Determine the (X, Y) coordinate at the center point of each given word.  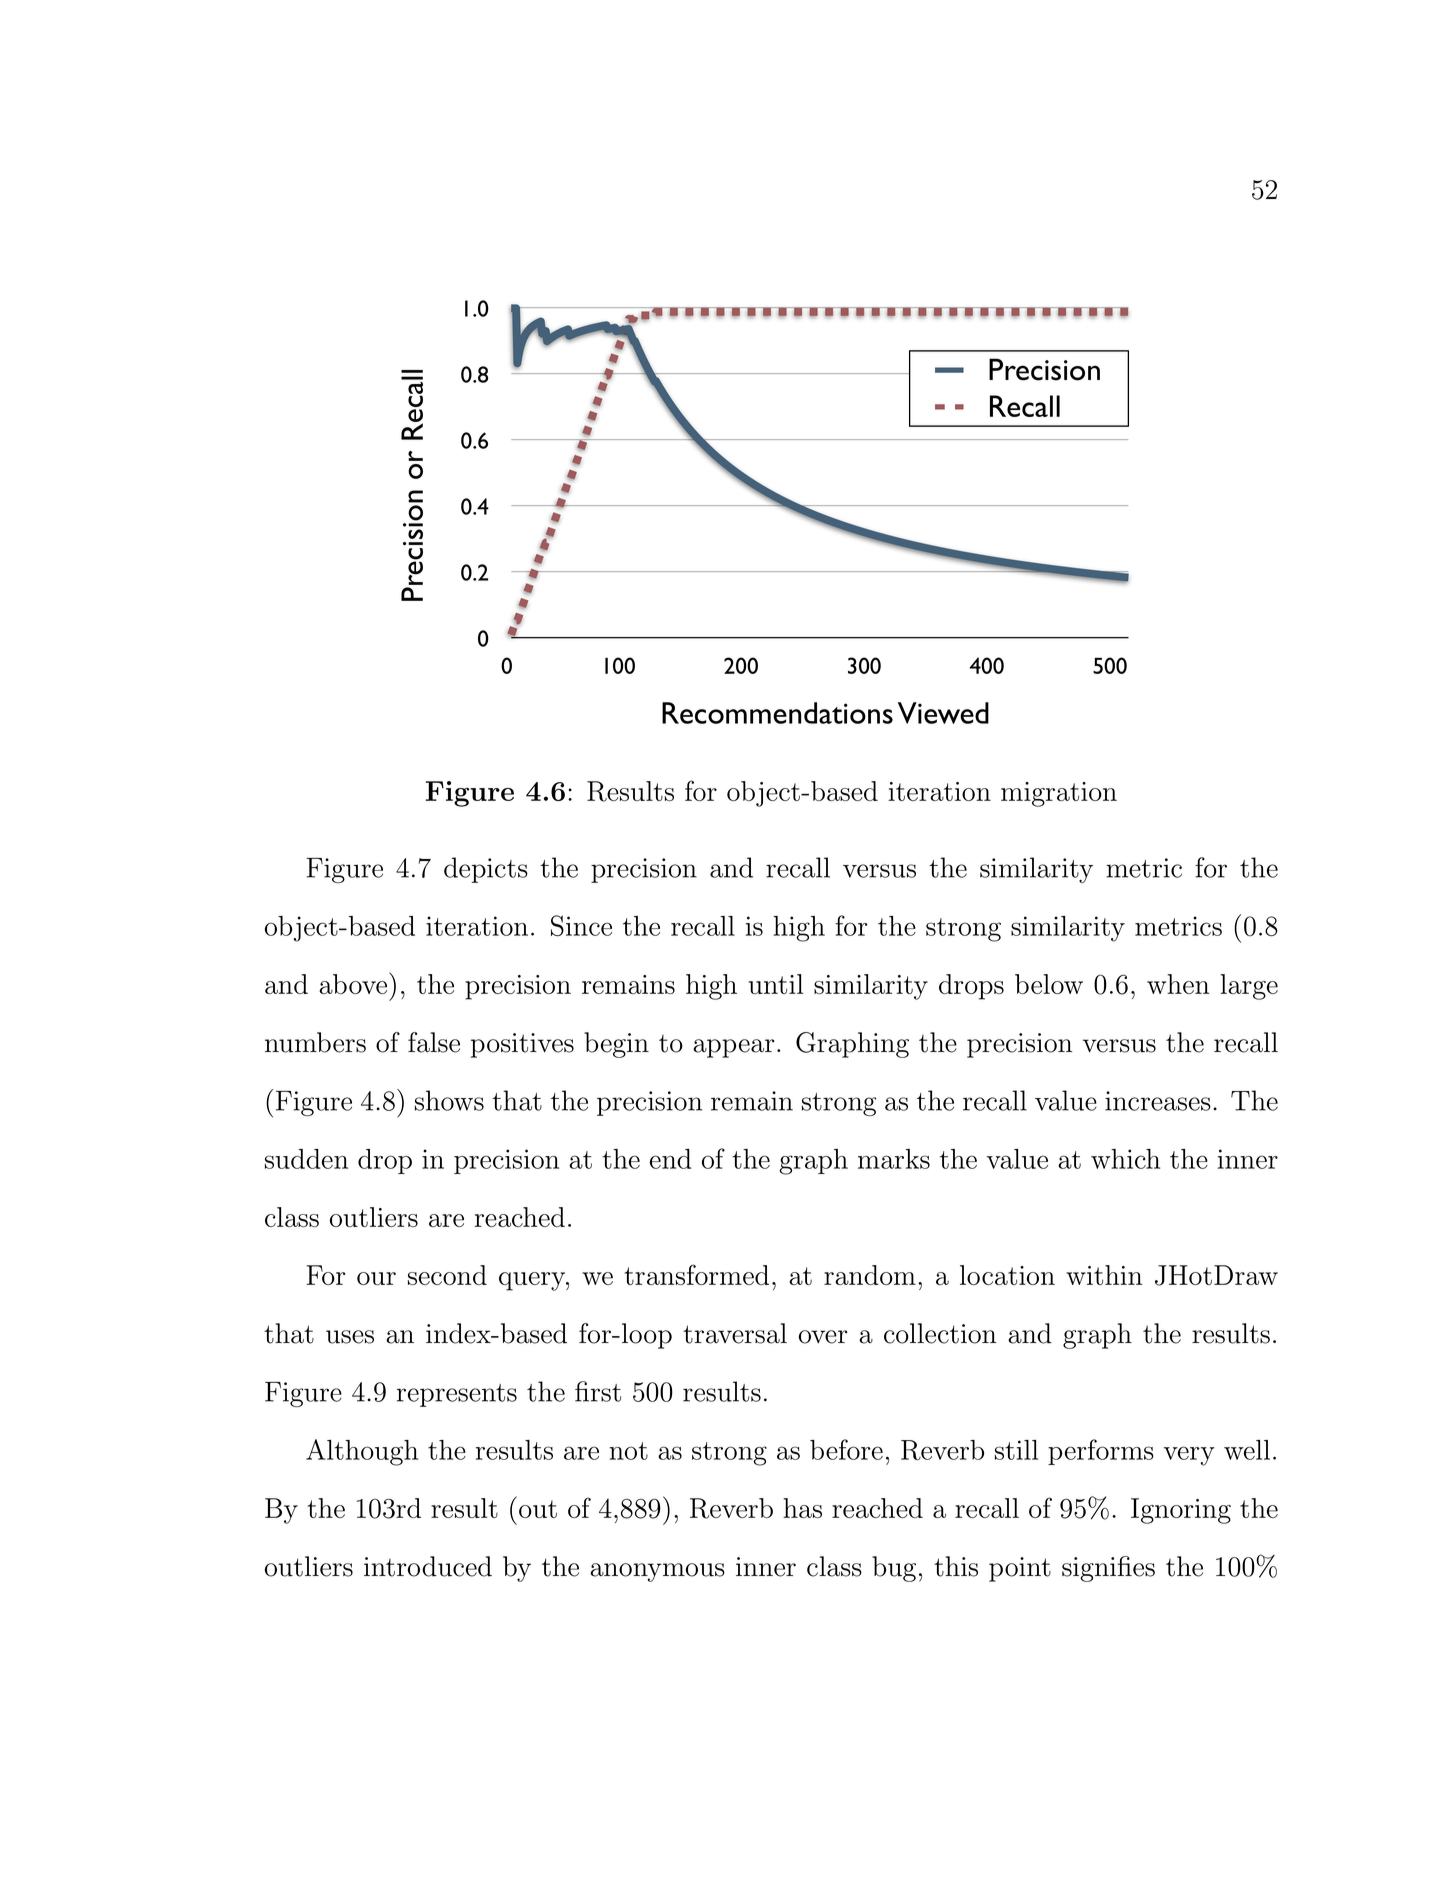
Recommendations (777, 713)
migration (1059, 794)
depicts (486, 870)
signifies (1108, 1569)
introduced (428, 1566)
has (802, 1508)
